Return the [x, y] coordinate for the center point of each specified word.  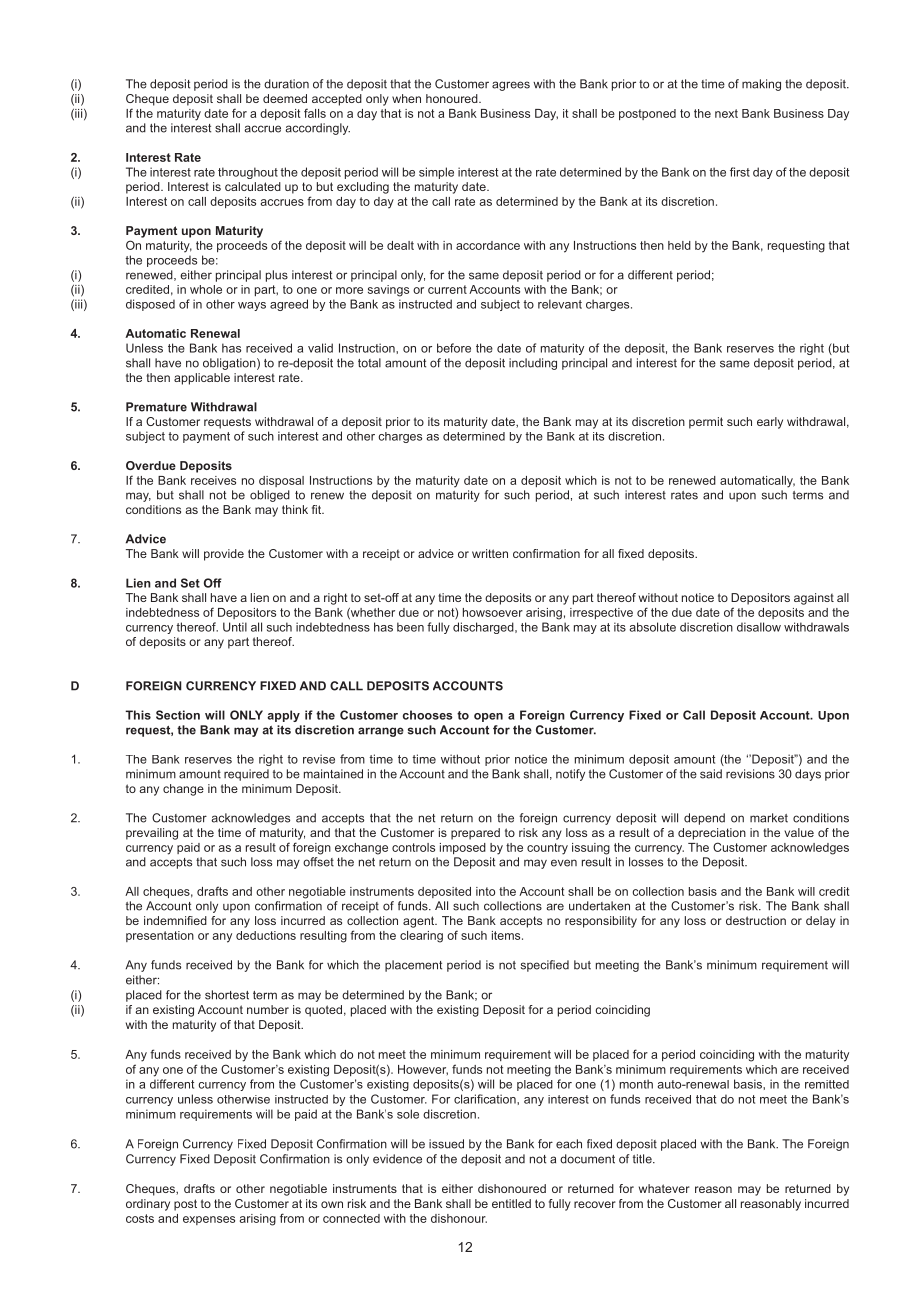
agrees [511, 86]
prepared [475, 834]
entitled [511, 1203]
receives [213, 480]
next [726, 113]
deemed [285, 98]
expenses [209, 1220]
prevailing [152, 834]
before [454, 348]
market [769, 818]
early [770, 423]
